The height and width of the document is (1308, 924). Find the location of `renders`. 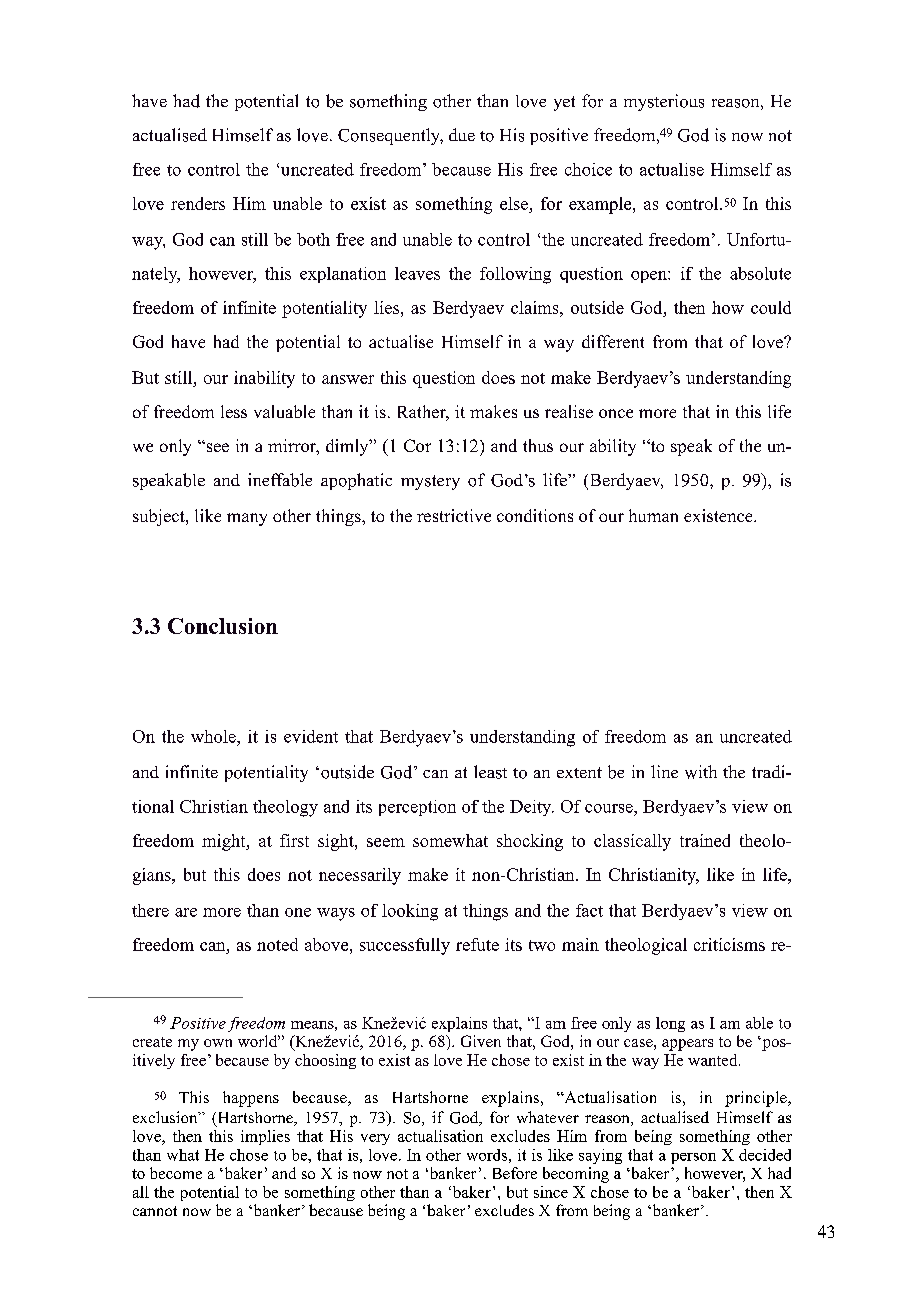

renders is located at coordinates (198, 203).
